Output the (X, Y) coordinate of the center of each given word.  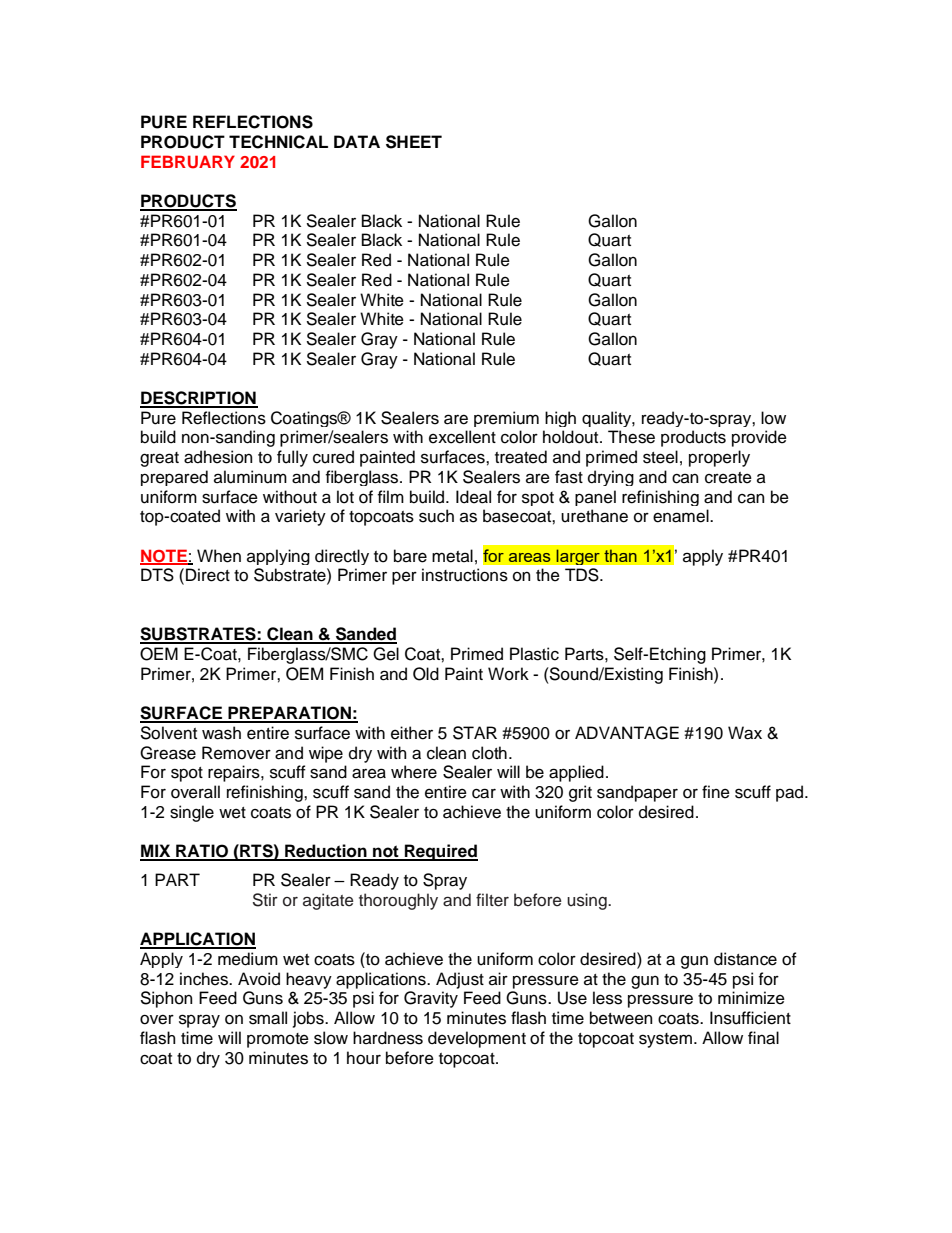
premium (506, 419)
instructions (465, 575)
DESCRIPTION (199, 399)
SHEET (414, 142)
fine (716, 792)
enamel (682, 516)
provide (759, 438)
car (484, 793)
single (192, 813)
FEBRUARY (188, 162)
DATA (357, 141)
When (219, 556)
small (268, 1018)
